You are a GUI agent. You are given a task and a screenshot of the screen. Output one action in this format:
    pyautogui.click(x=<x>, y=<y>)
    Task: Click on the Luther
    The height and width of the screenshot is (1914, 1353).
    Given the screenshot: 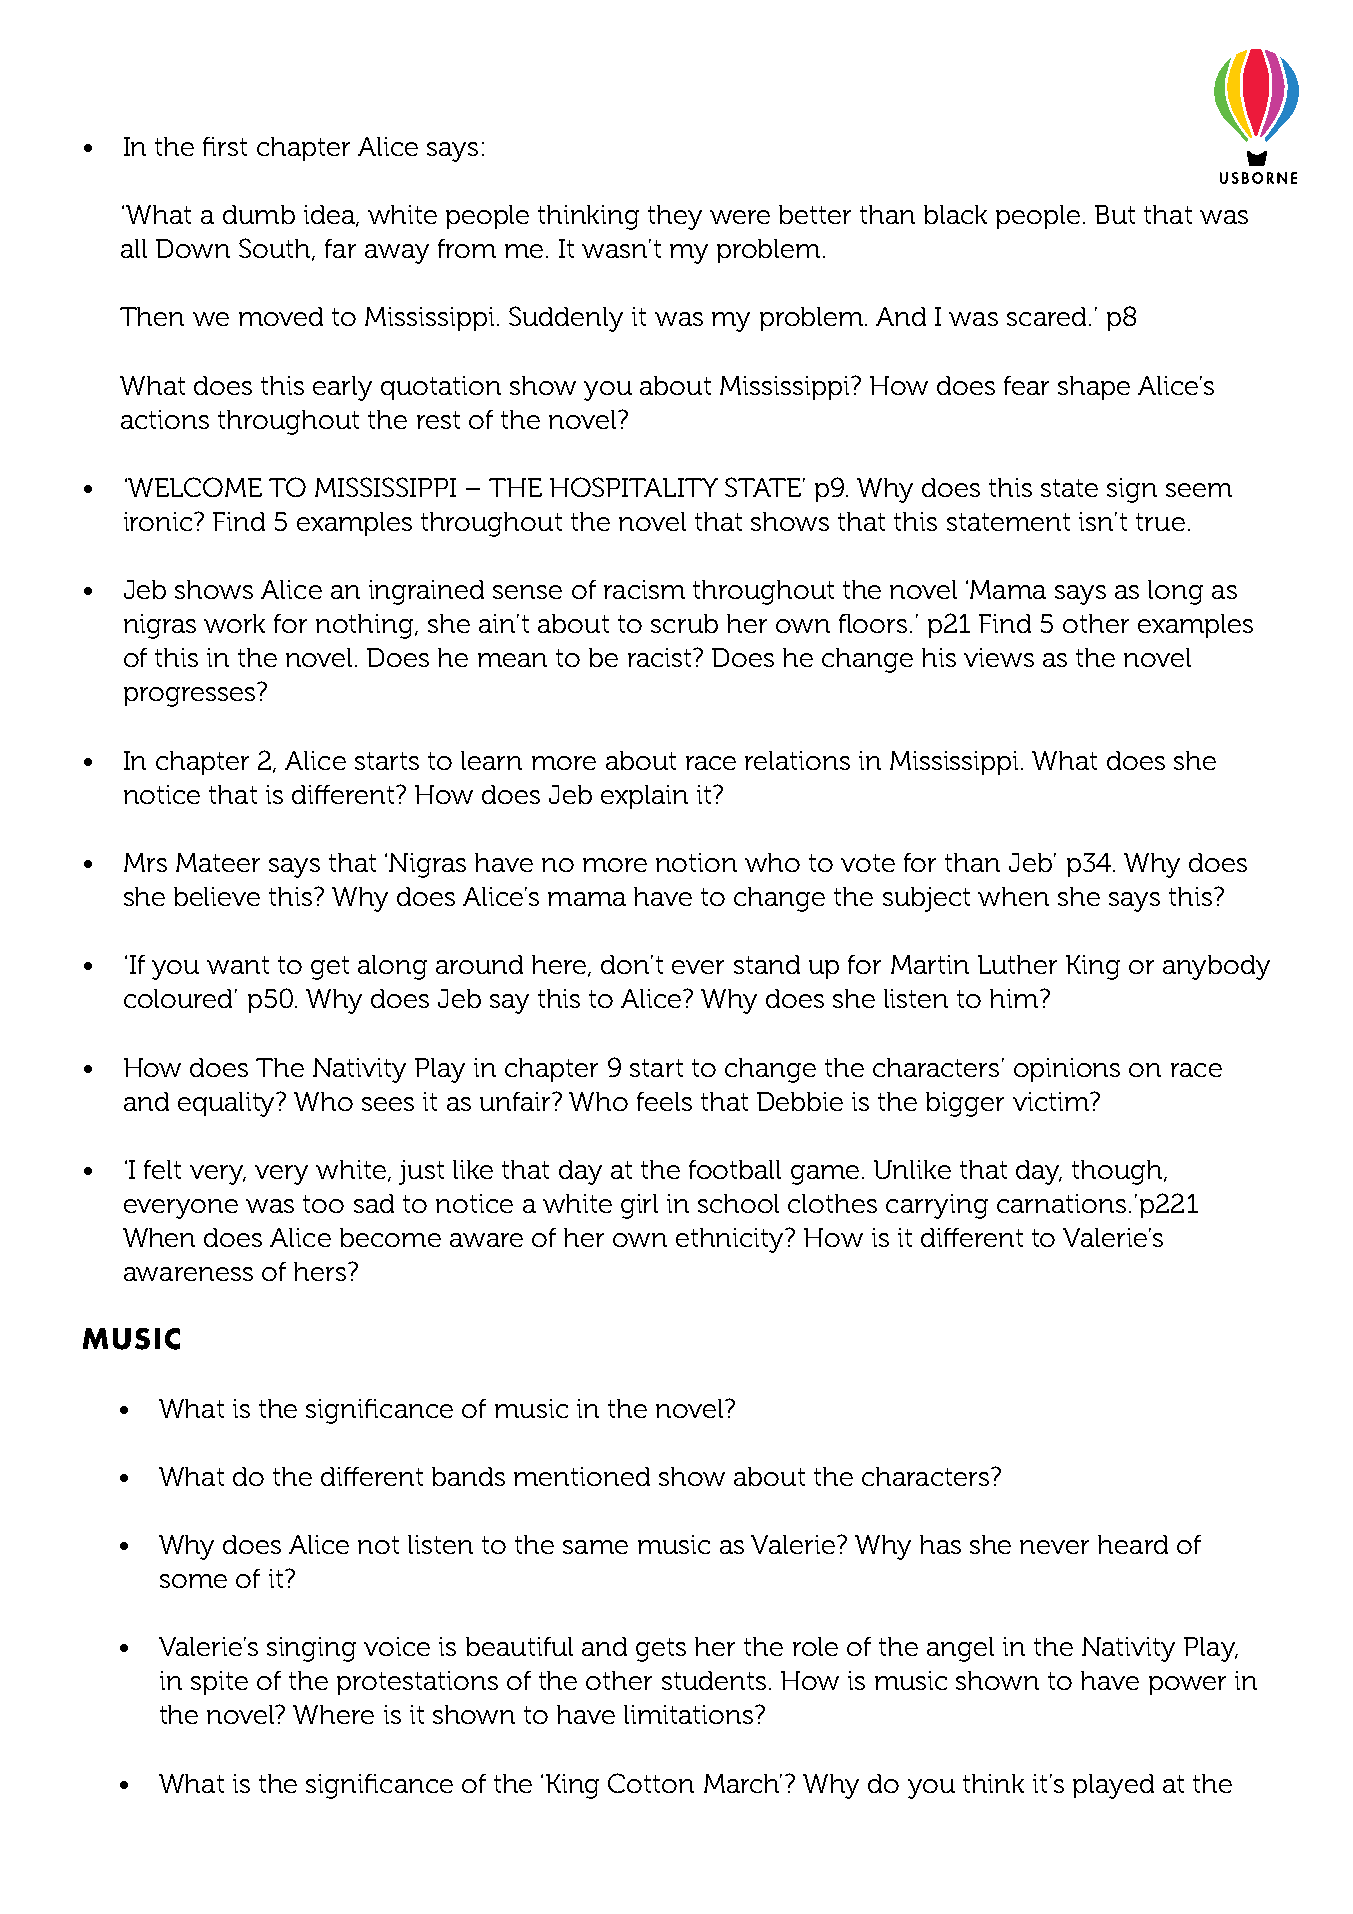 What is the action you would take?
    pyautogui.click(x=1017, y=964)
